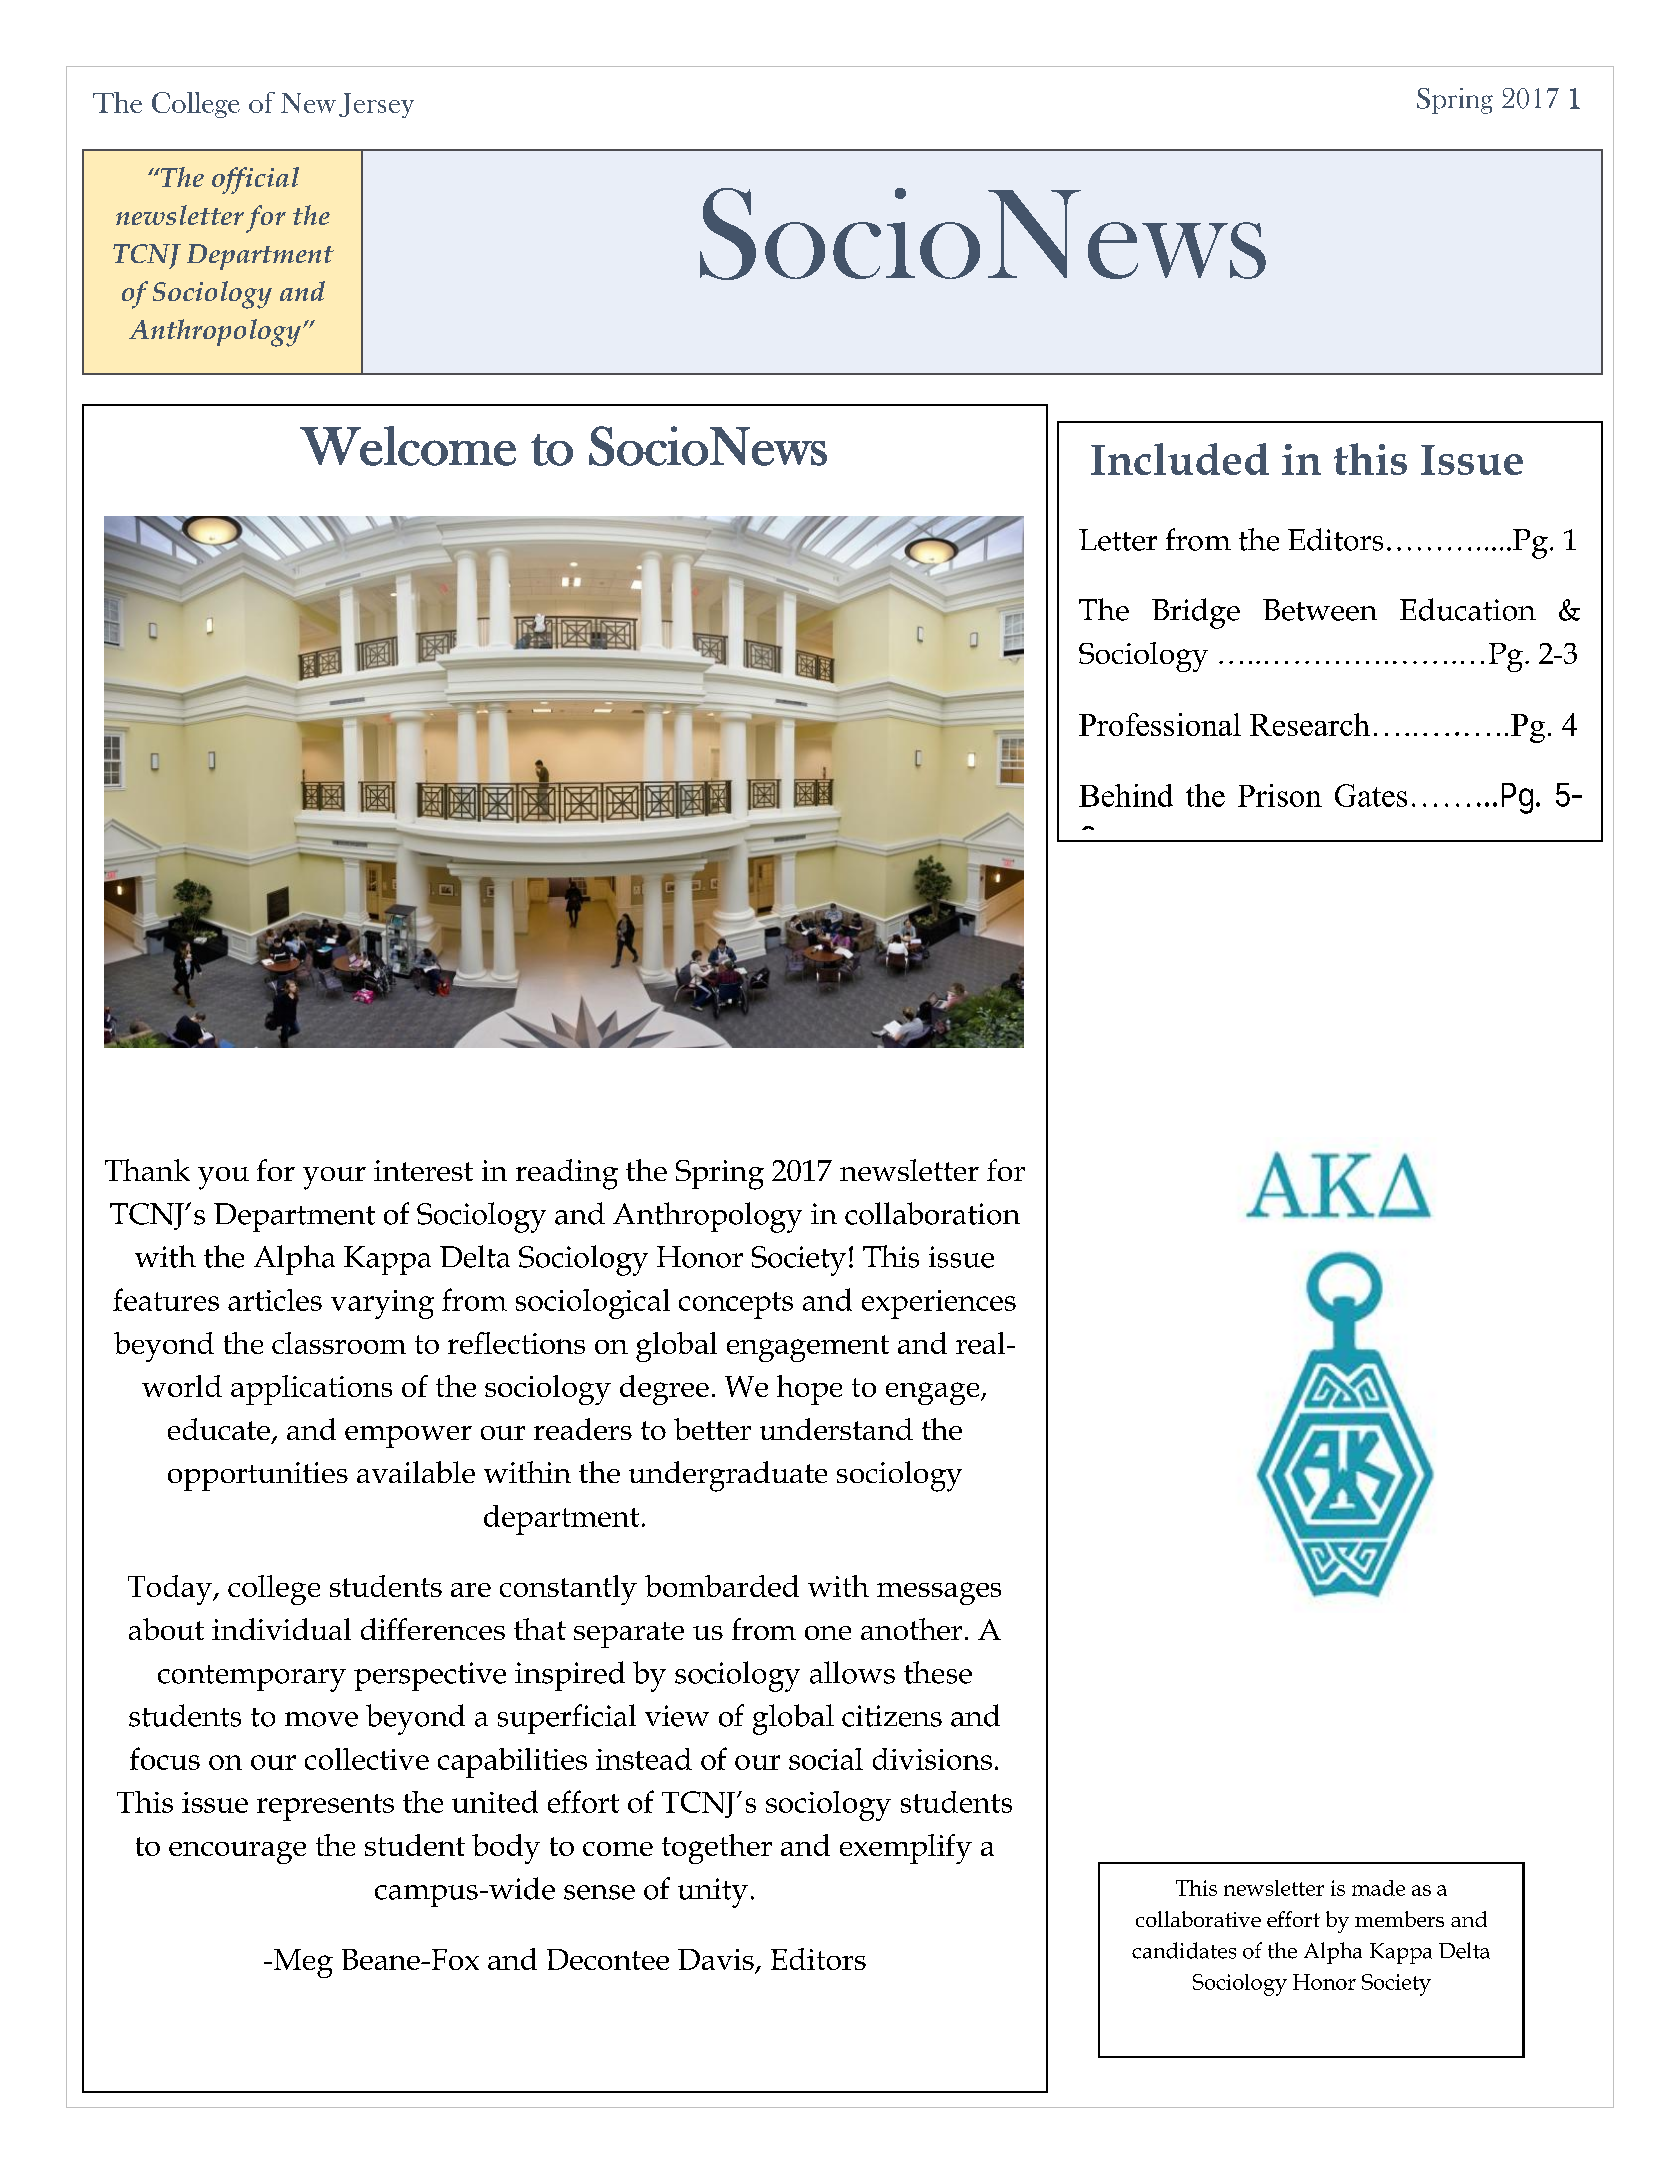 This screenshot has height=2174, width=1680. Describe the element at coordinates (939, 1593) in the screenshot. I see `messages` at that location.
